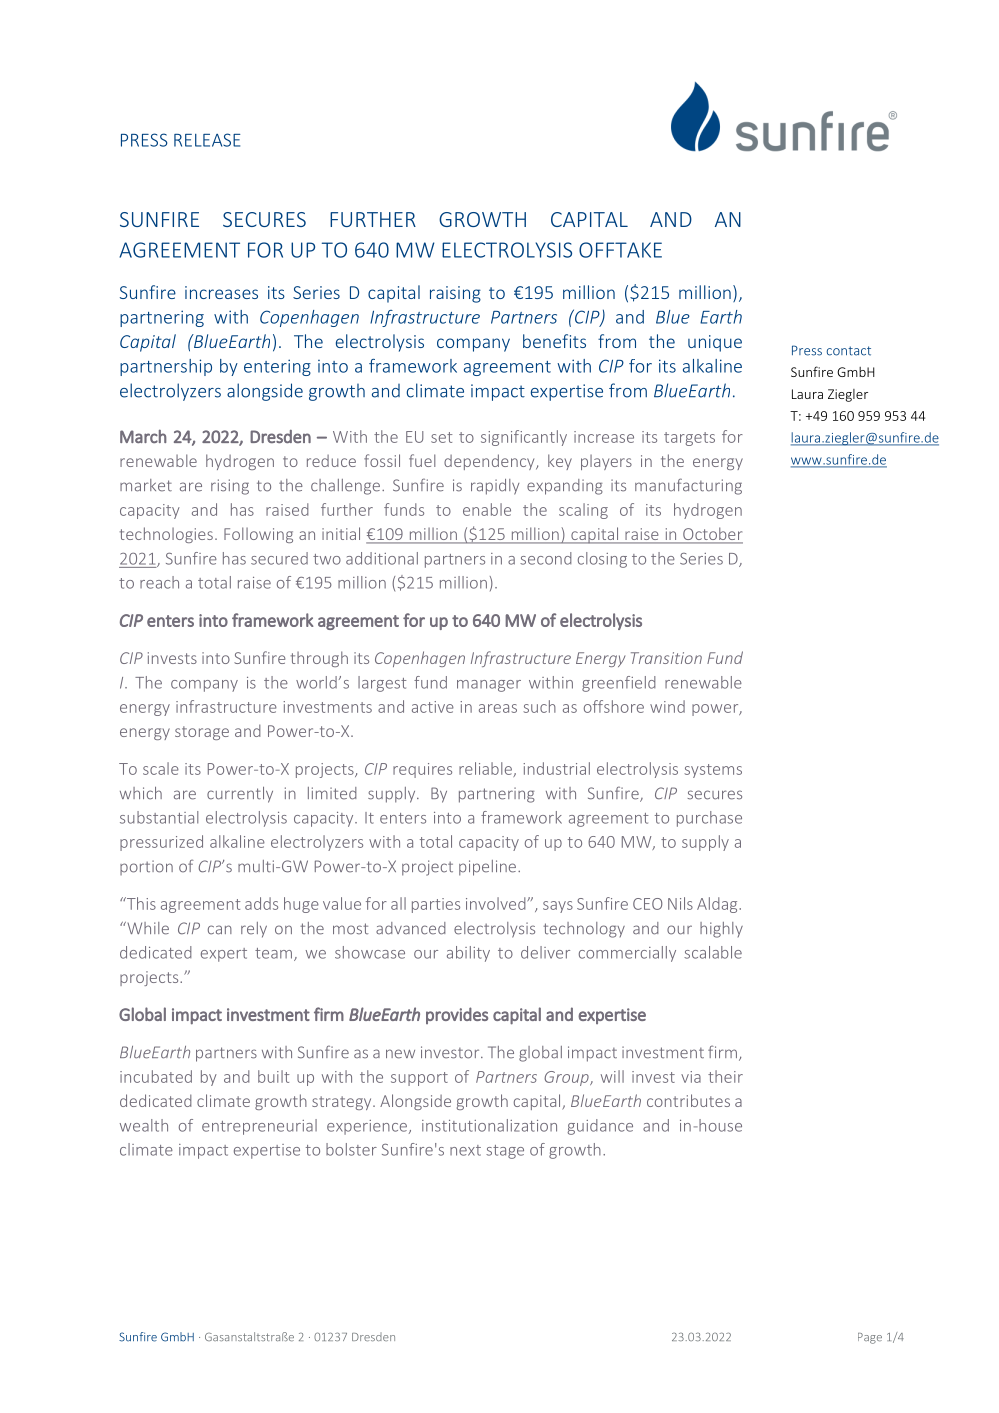 The width and height of the screenshot is (999, 1413). What do you see at coordinates (497, 903) in the screenshot?
I see `involved` at bounding box center [497, 903].
